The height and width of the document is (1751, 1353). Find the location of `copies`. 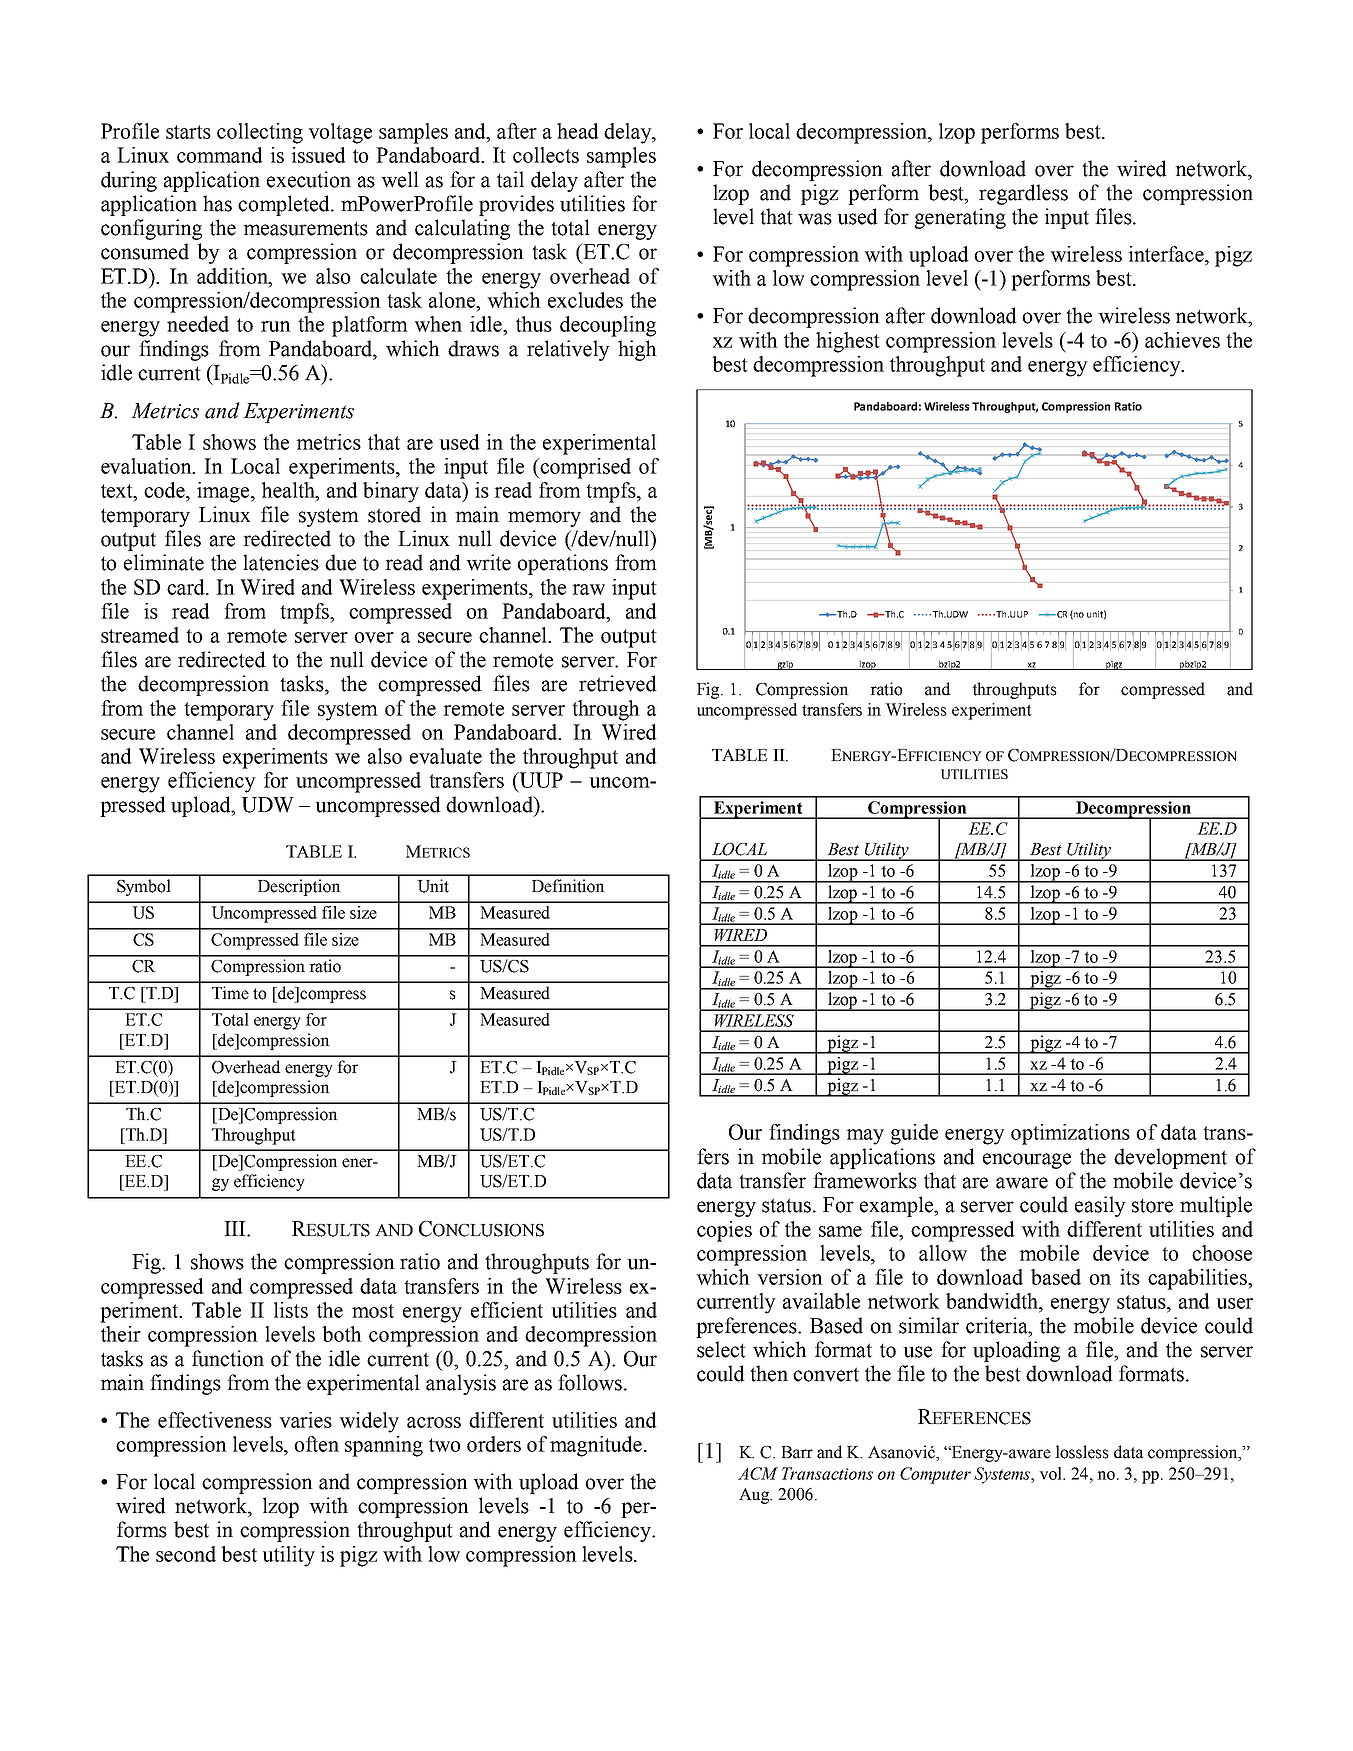

copies is located at coordinates (724, 1231).
